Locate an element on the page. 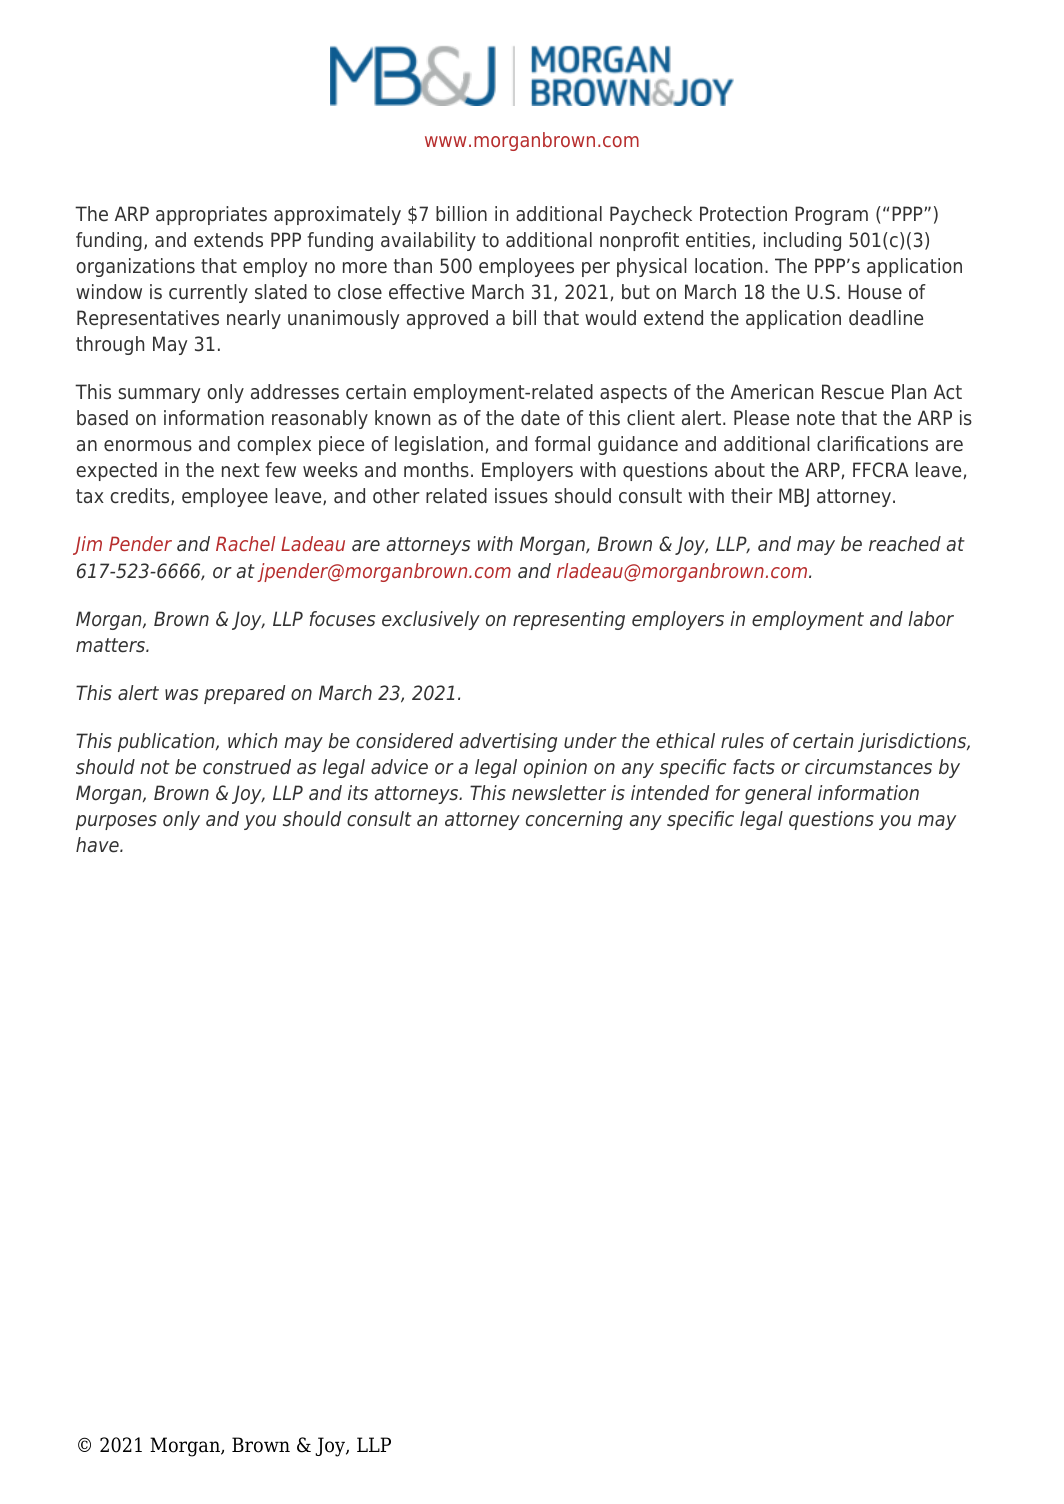 The image size is (1064, 1504). representing is located at coordinates (569, 620).
